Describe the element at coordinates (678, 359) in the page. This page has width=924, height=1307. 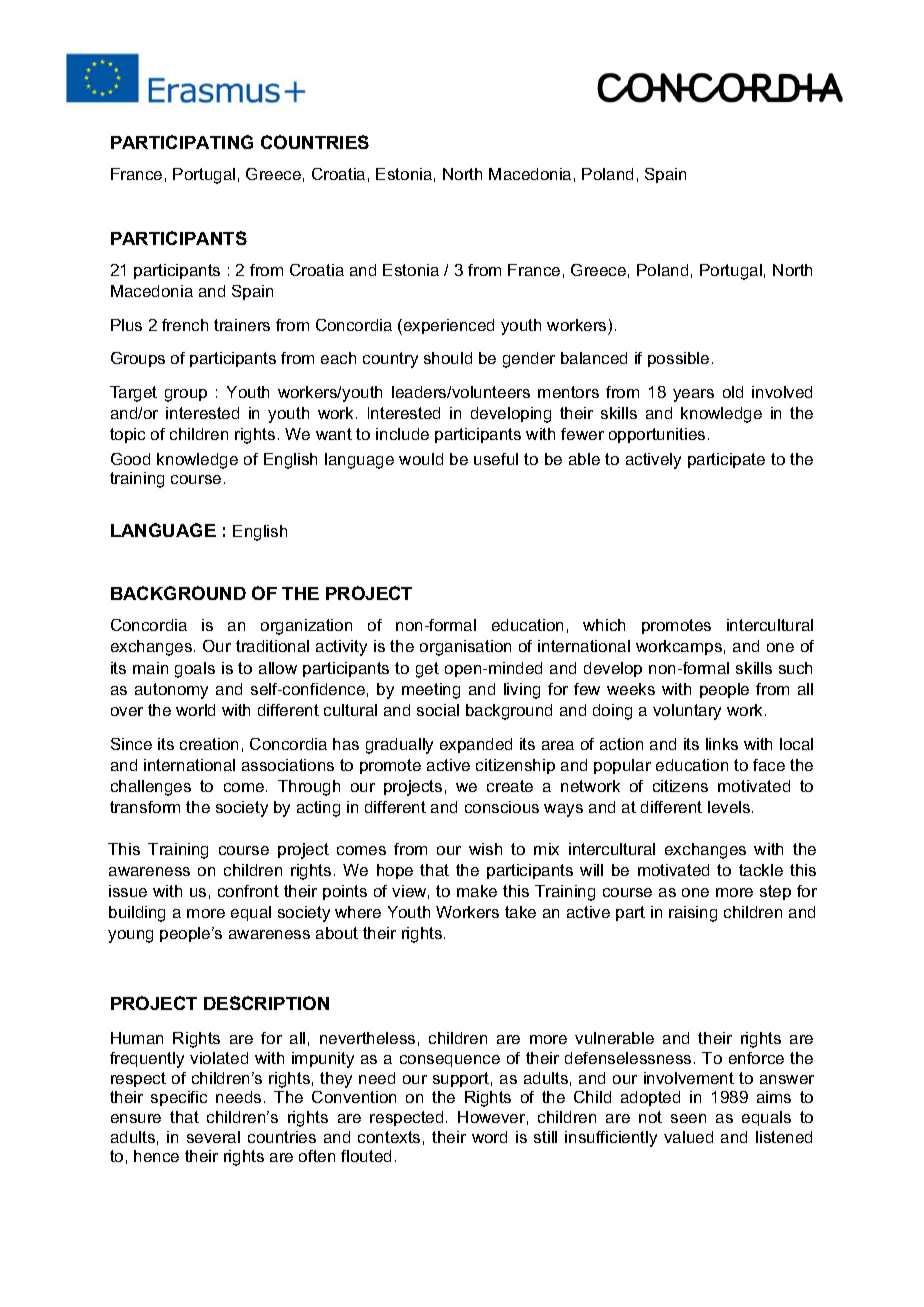
I see `possible` at that location.
